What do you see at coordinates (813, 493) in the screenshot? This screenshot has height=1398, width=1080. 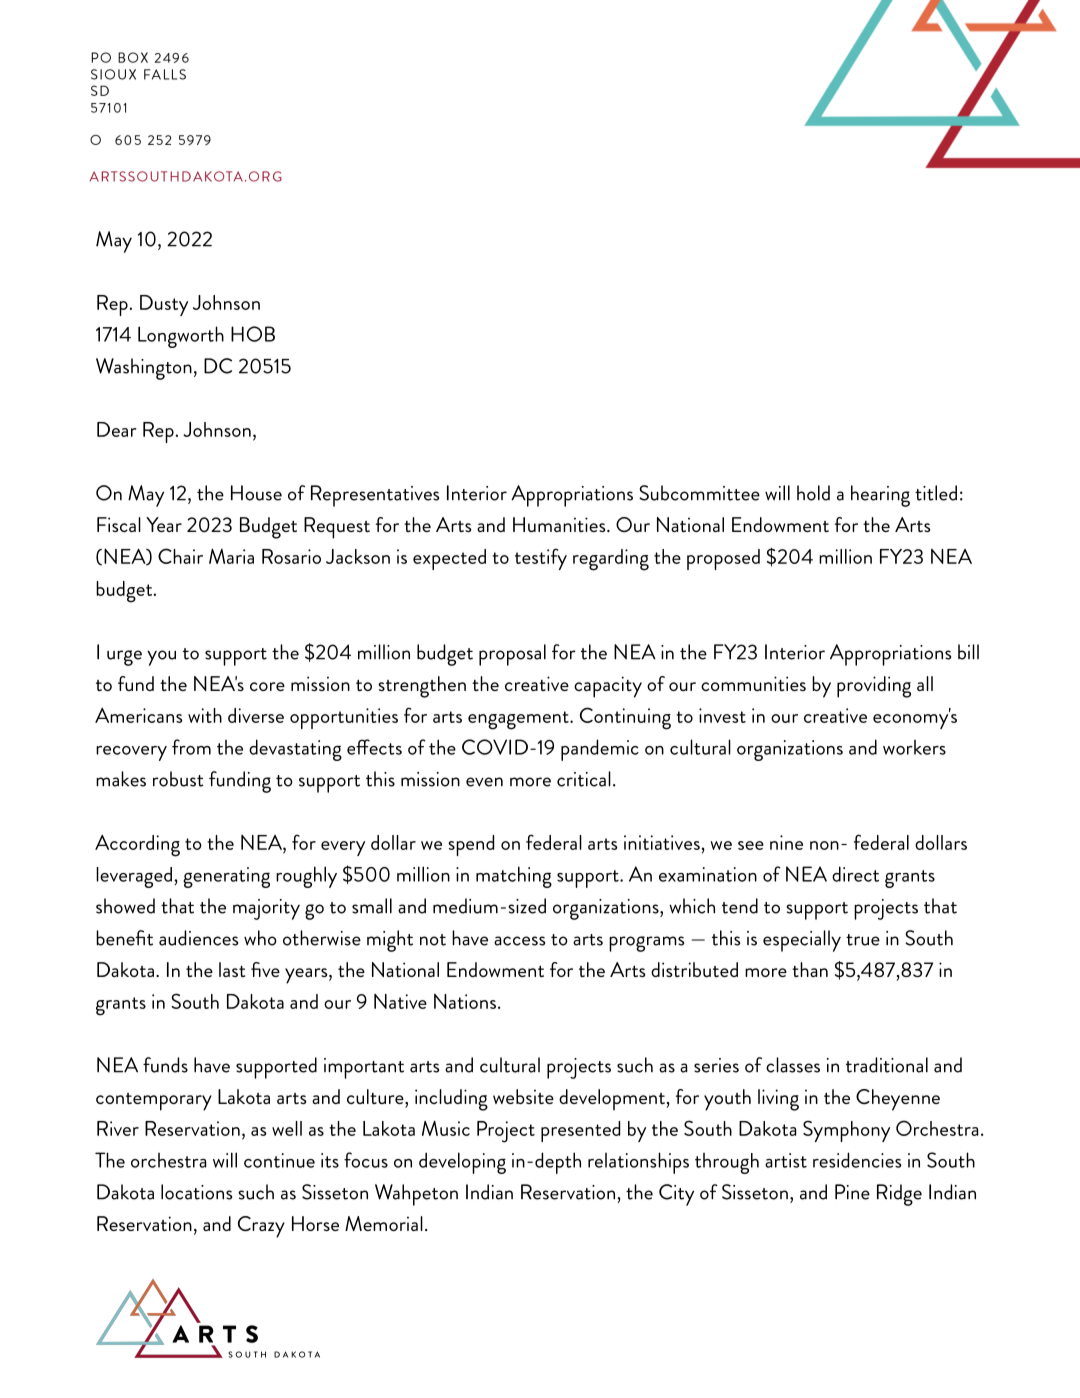 I see `hold` at bounding box center [813, 493].
